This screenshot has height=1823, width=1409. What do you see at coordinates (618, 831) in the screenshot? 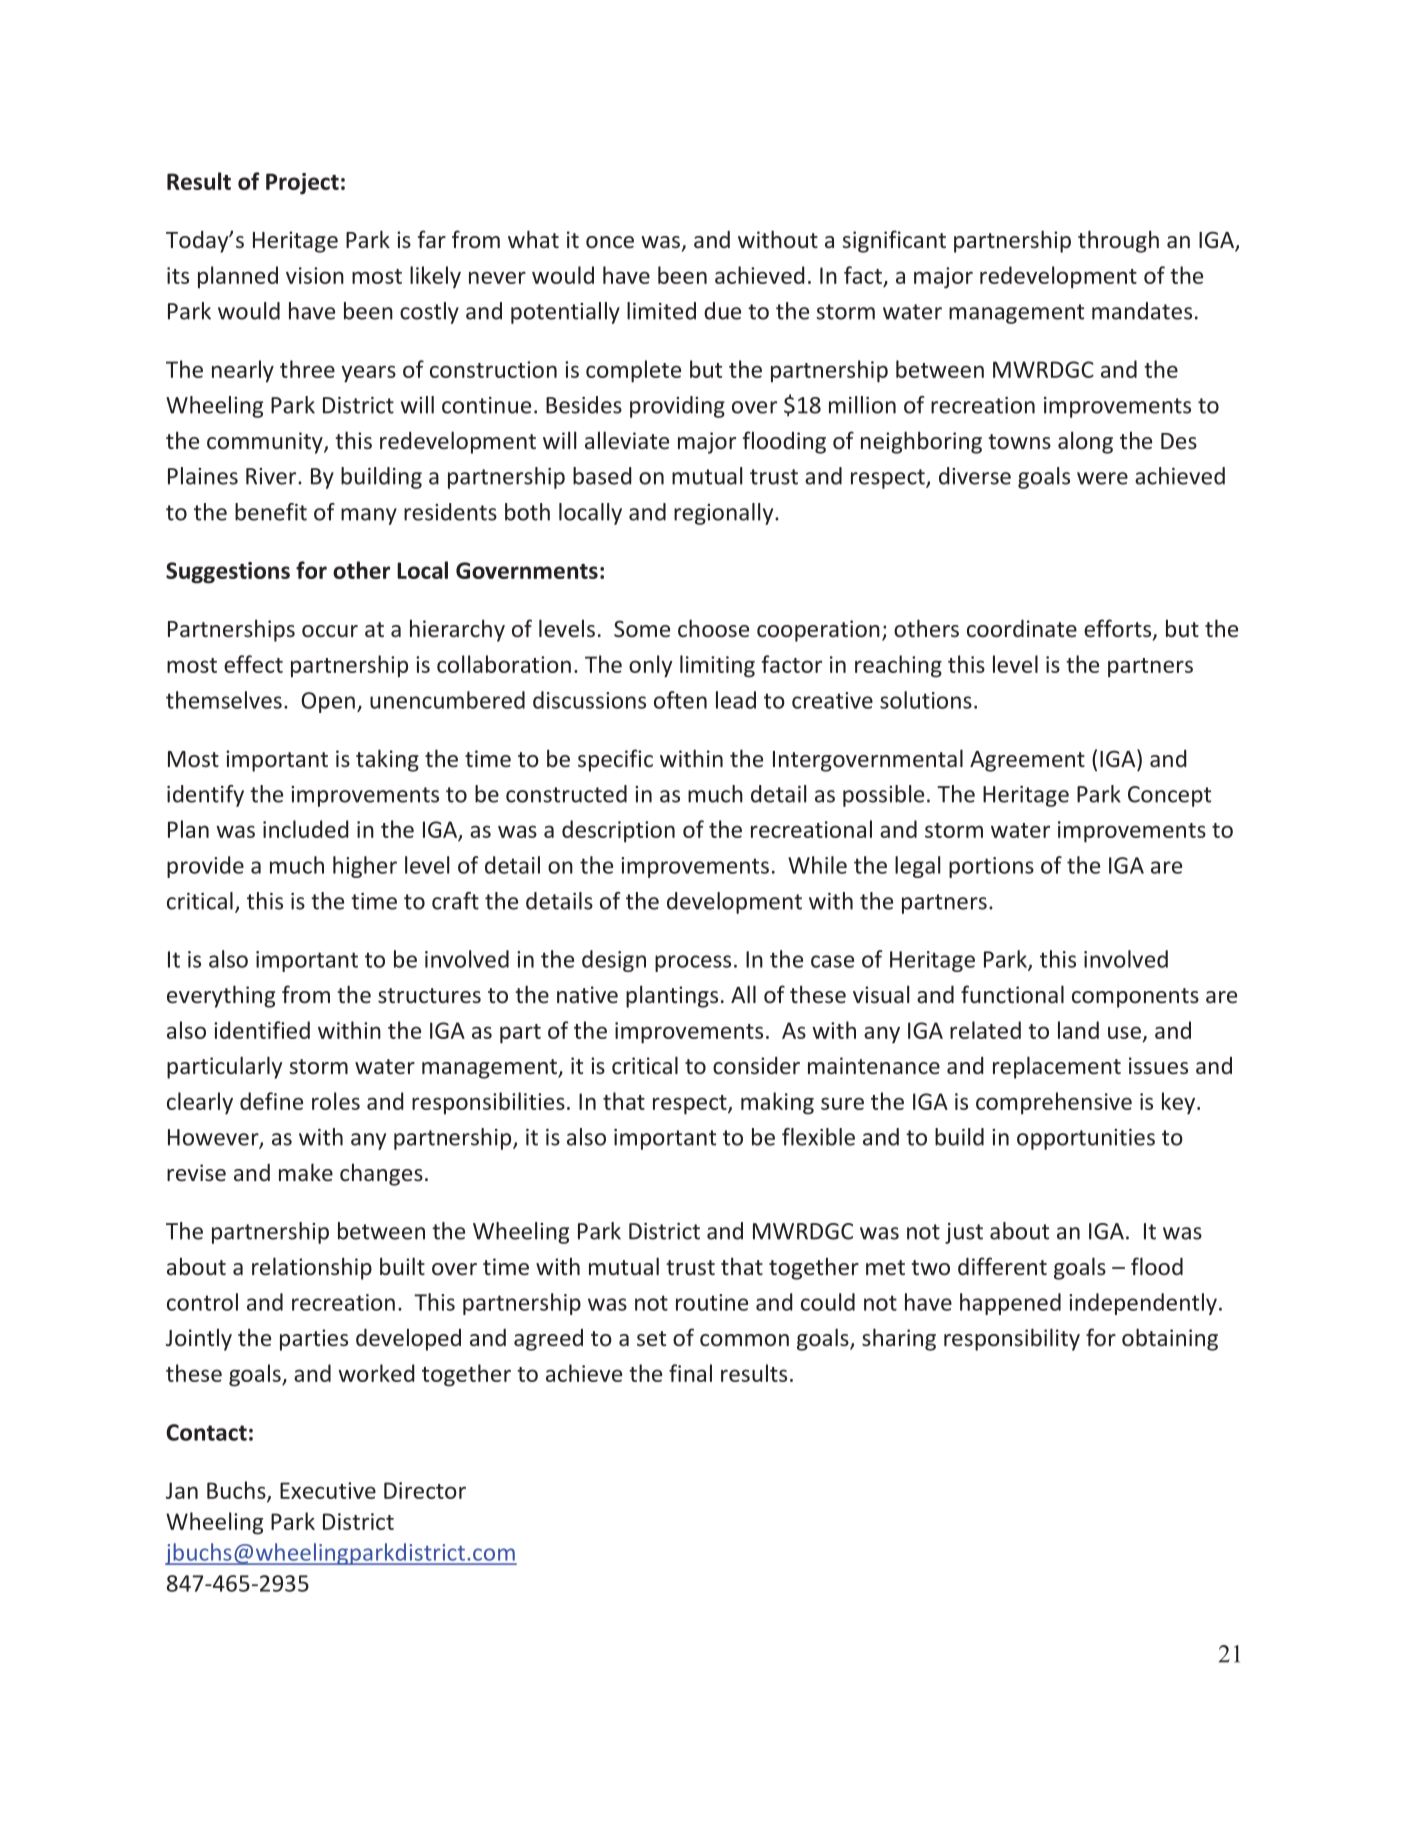
I see `description` at bounding box center [618, 831].
